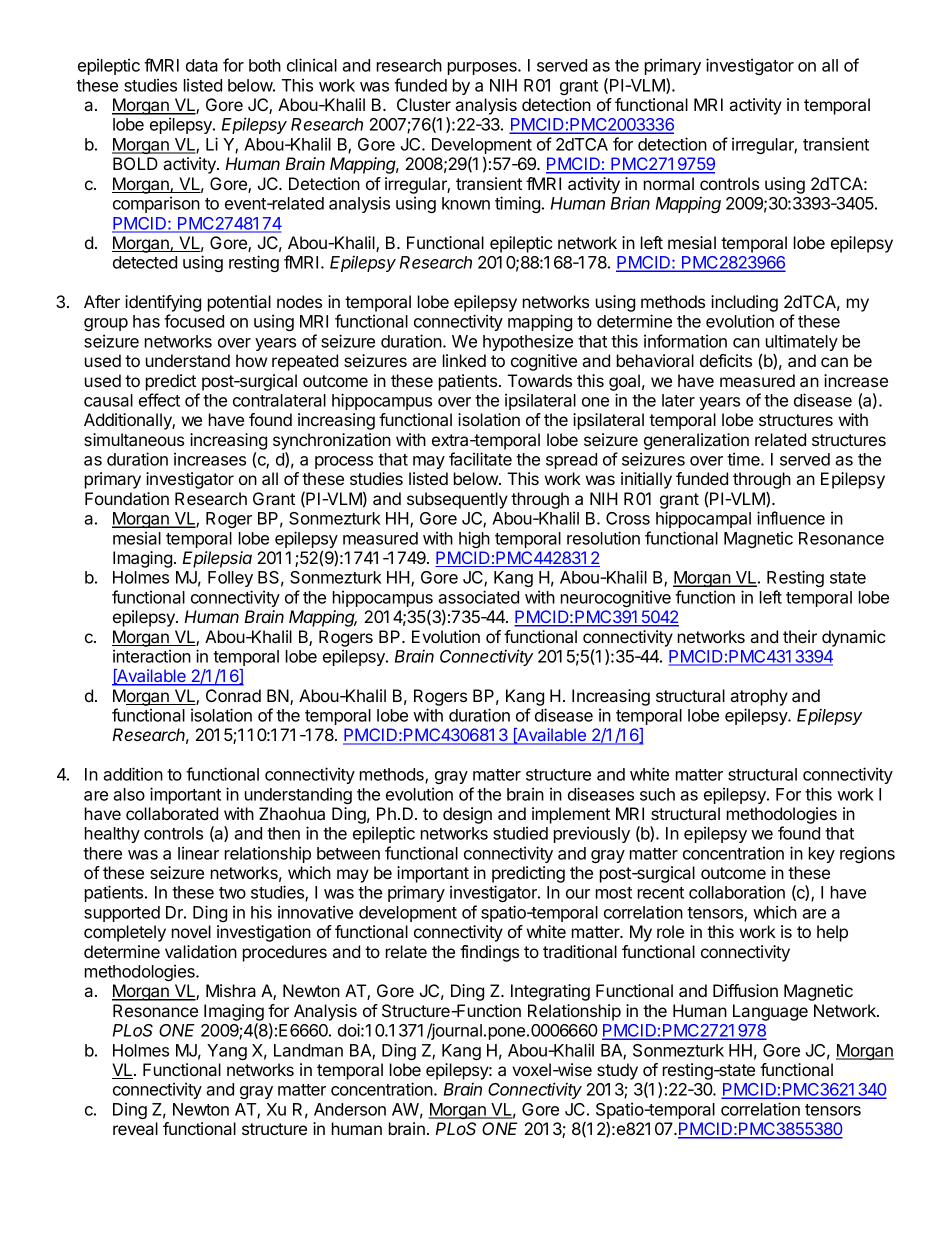 This screenshot has height=1233, width=952. I want to click on effect, so click(159, 400).
